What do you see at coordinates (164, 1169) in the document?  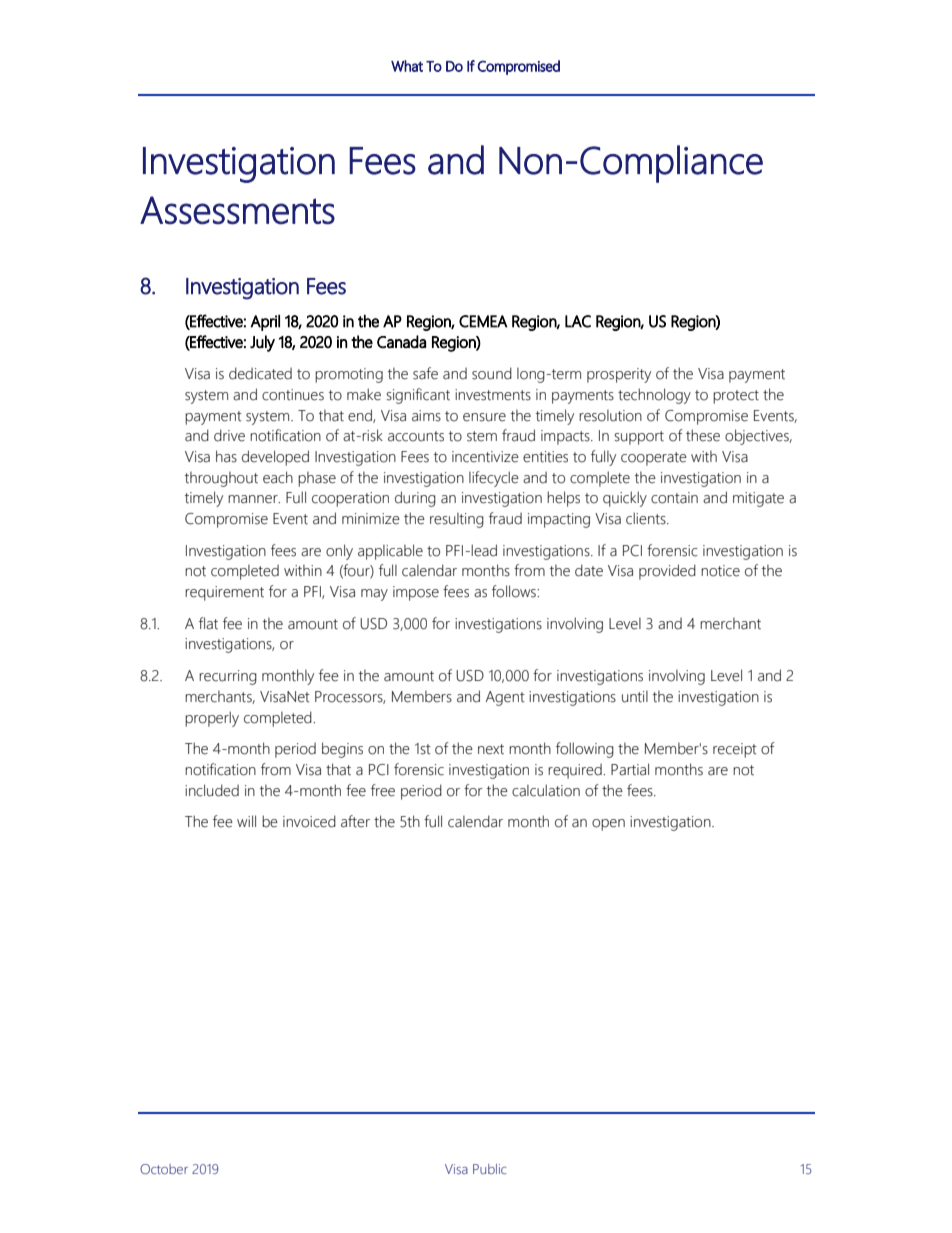 I see `October` at bounding box center [164, 1169].
